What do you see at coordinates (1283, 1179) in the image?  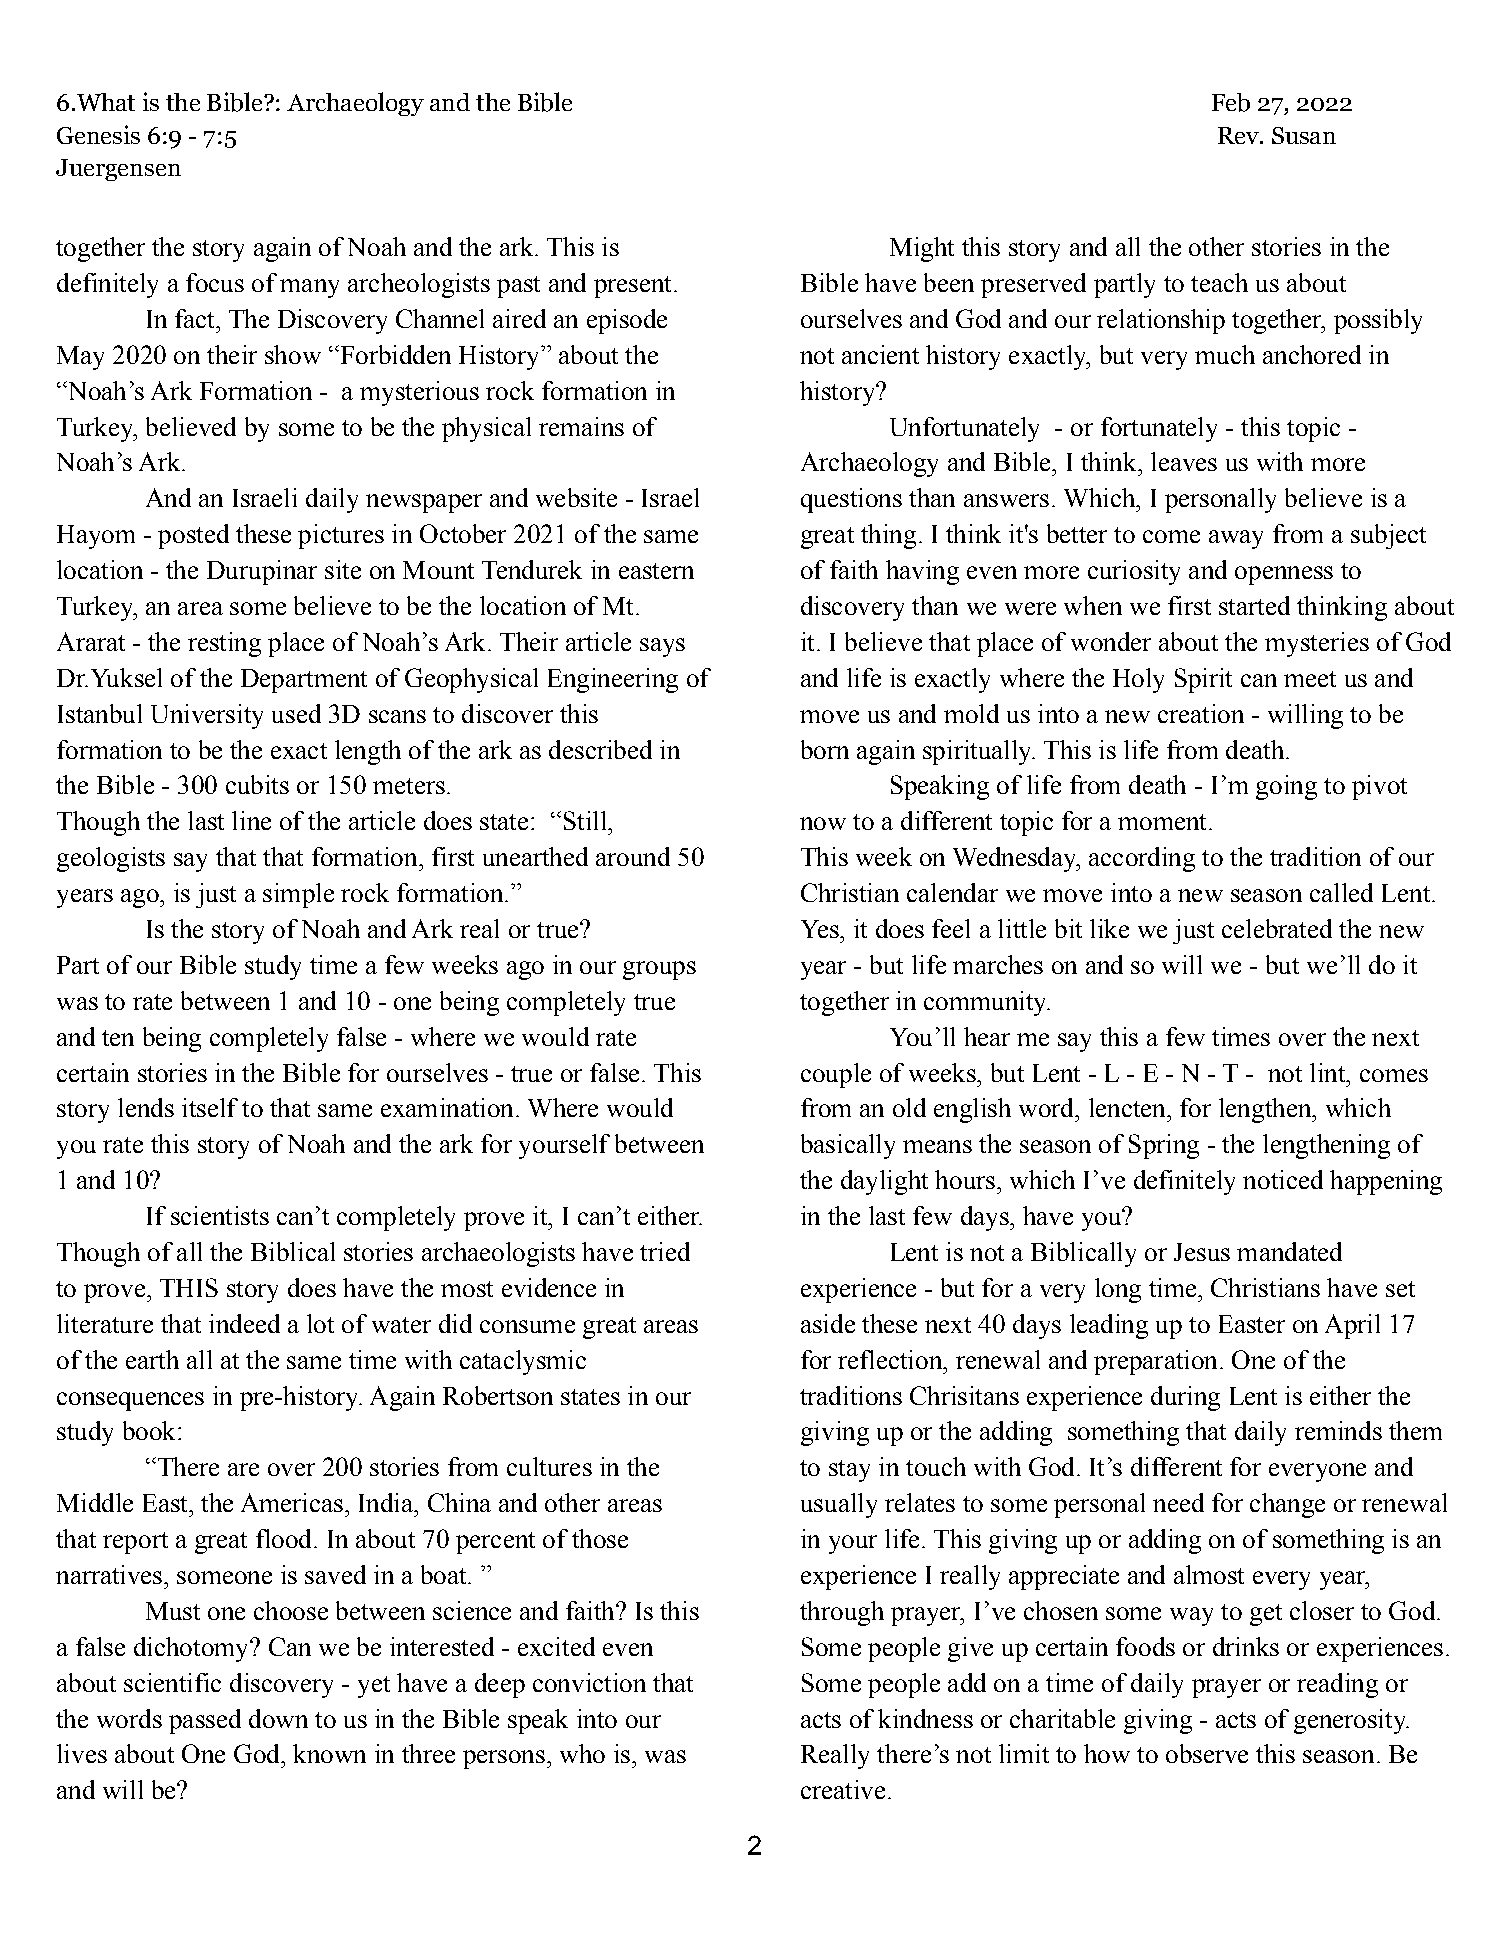 I see `noticed` at bounding box center [1283, 1179].
